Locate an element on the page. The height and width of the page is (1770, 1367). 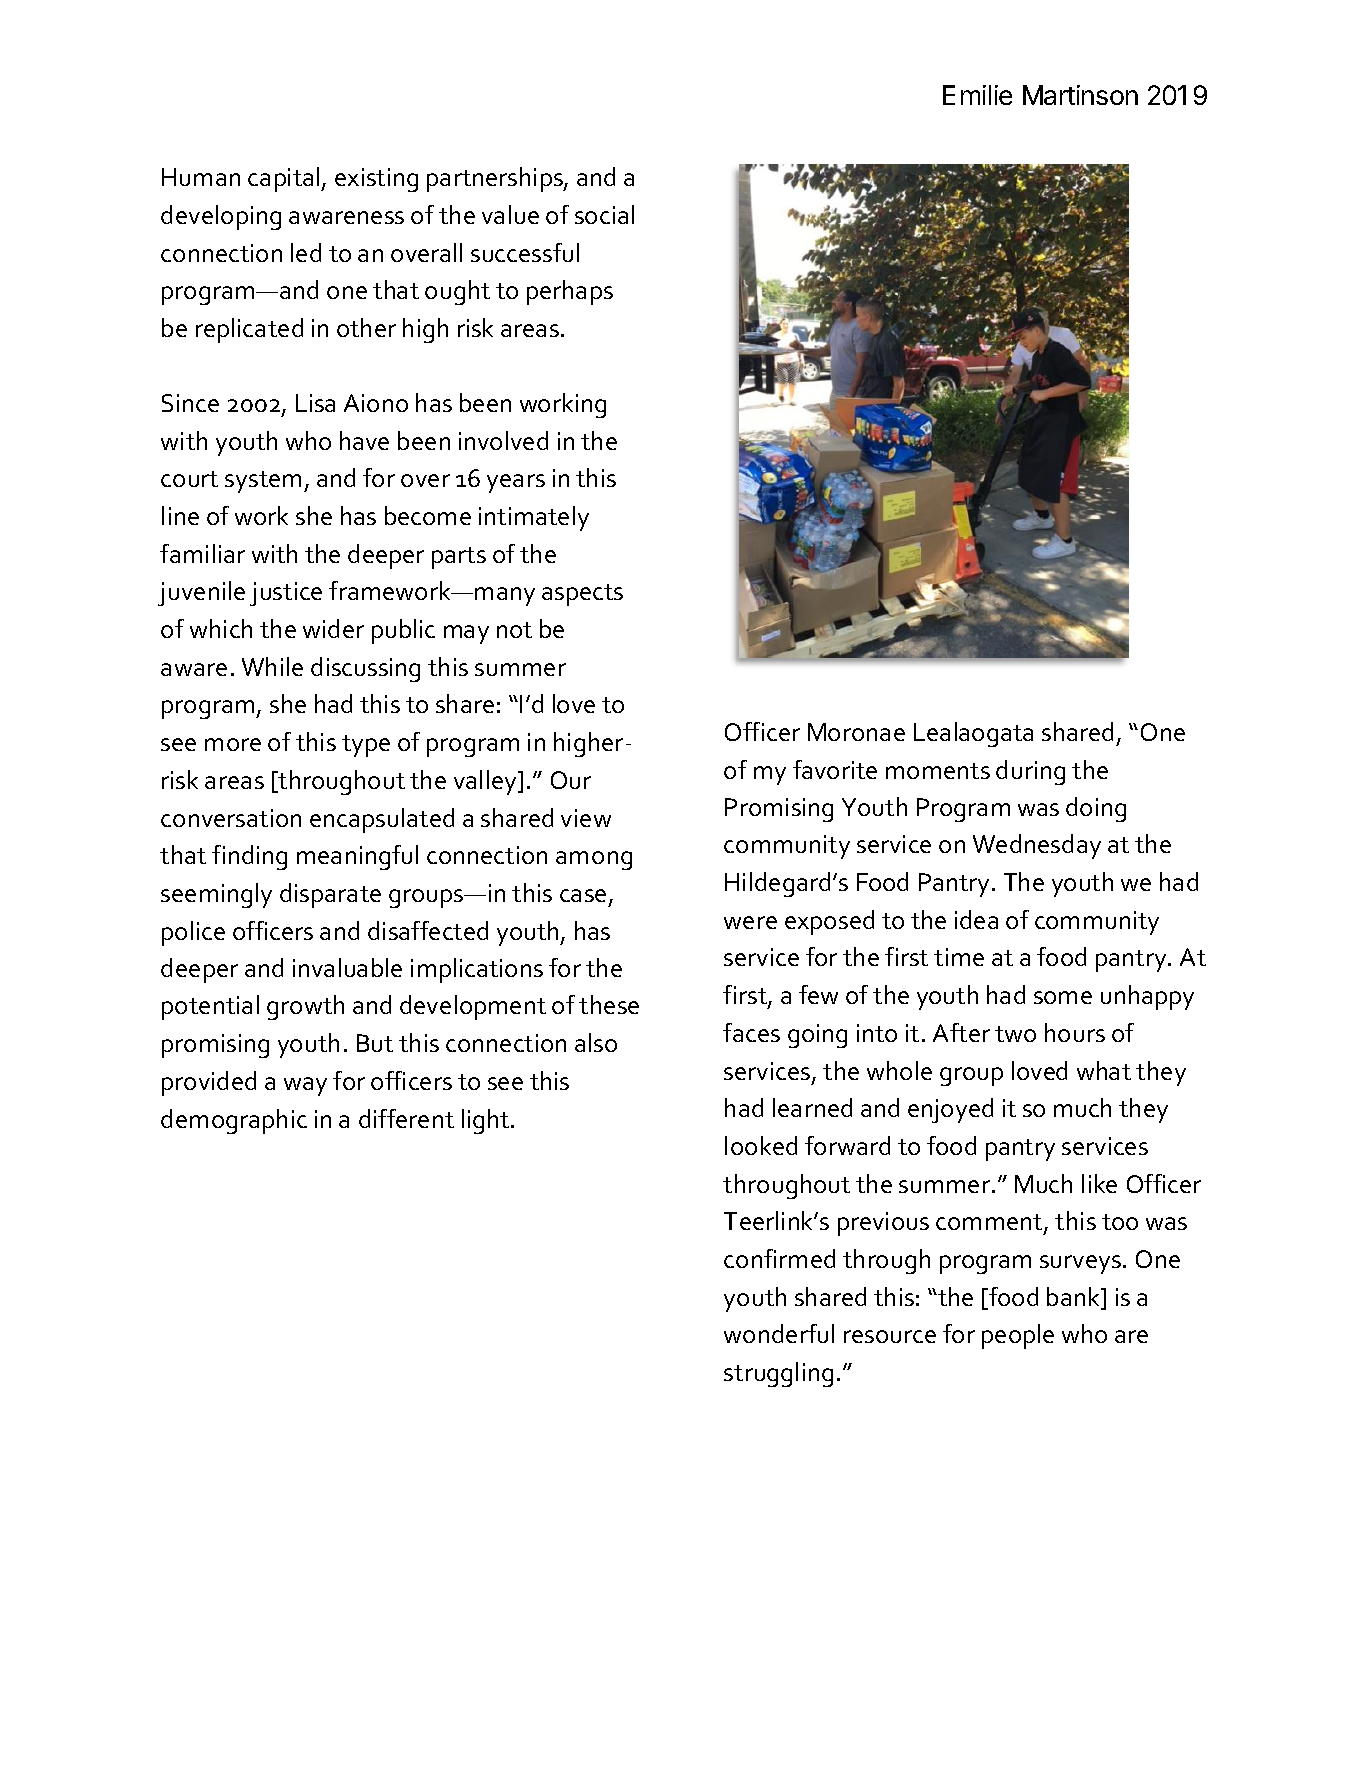
Lisa is located at coordinates (315, 403).
